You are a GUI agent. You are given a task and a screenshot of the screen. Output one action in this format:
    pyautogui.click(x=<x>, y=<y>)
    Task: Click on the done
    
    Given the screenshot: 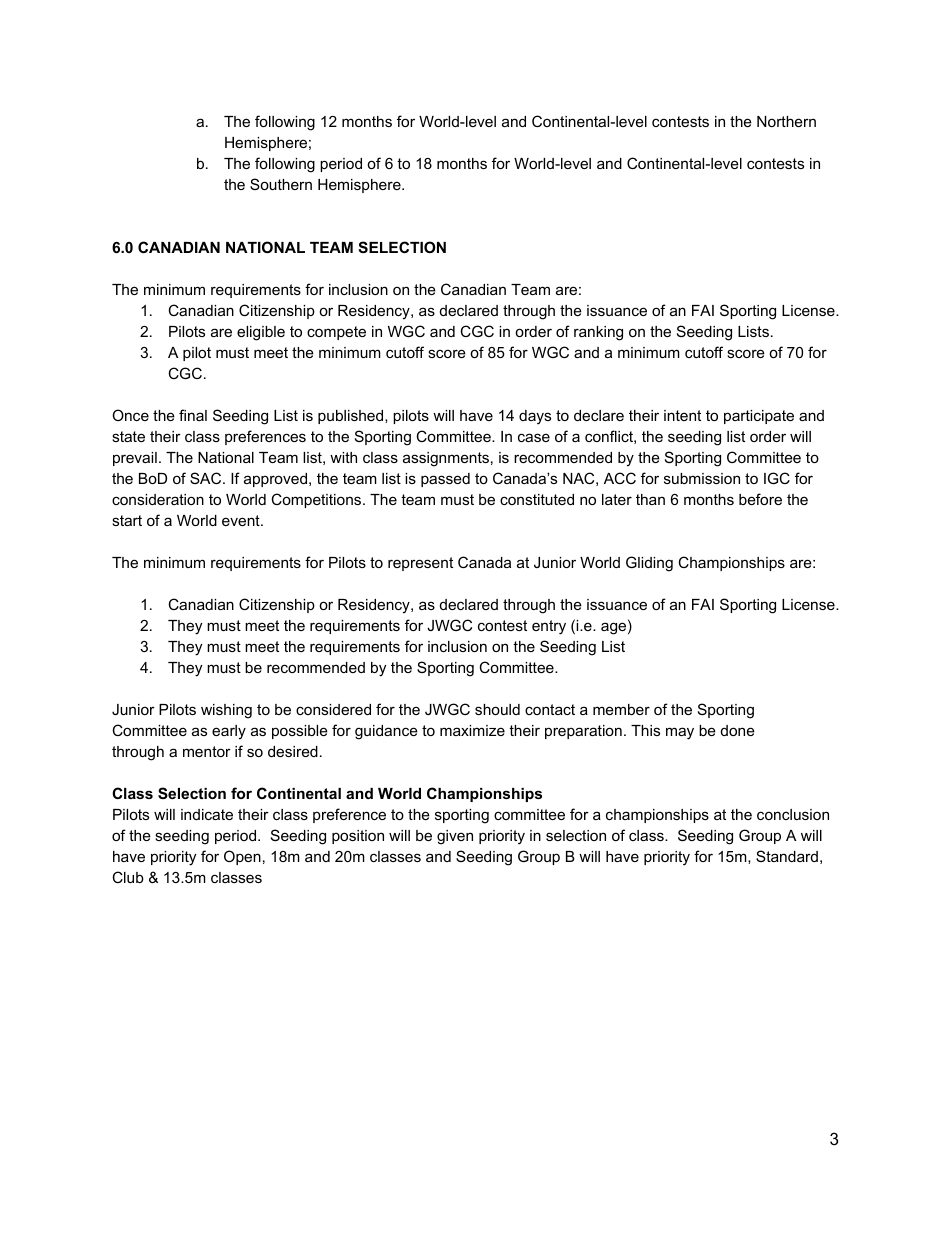 What is the action you would take?
    pyautogui.click(x=738, y=730)
